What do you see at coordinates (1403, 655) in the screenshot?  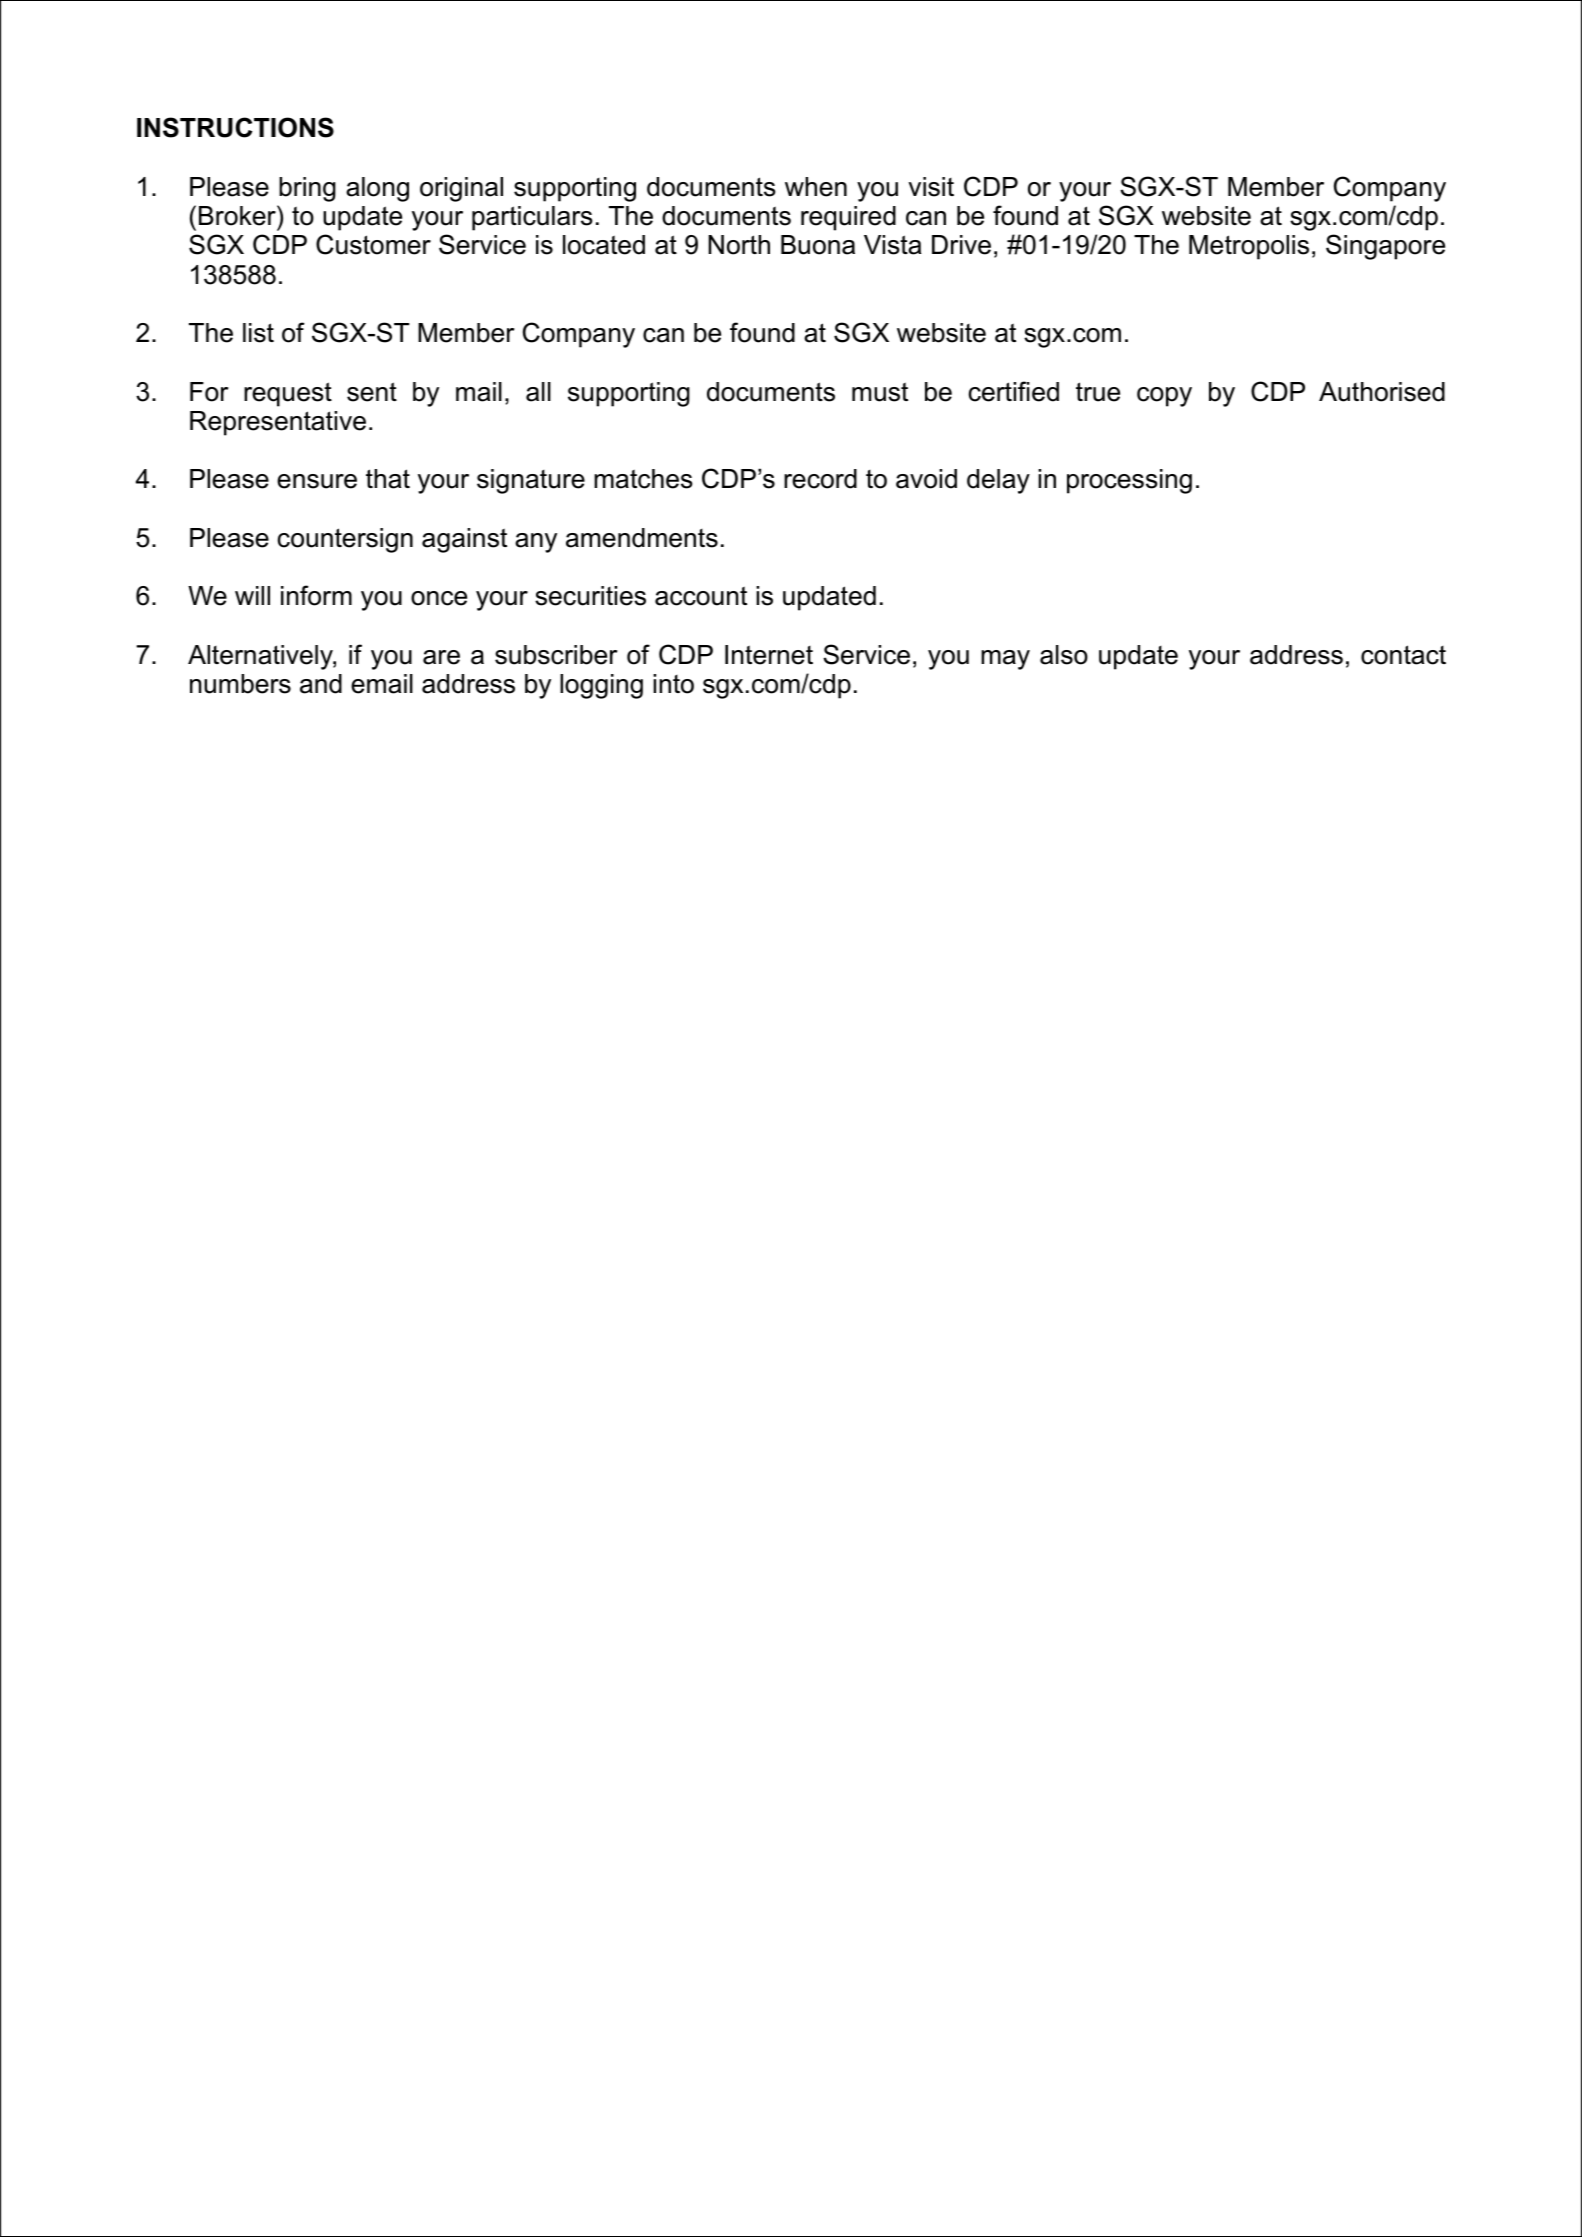 I see `contact` at bounding box center [1403, 655].
